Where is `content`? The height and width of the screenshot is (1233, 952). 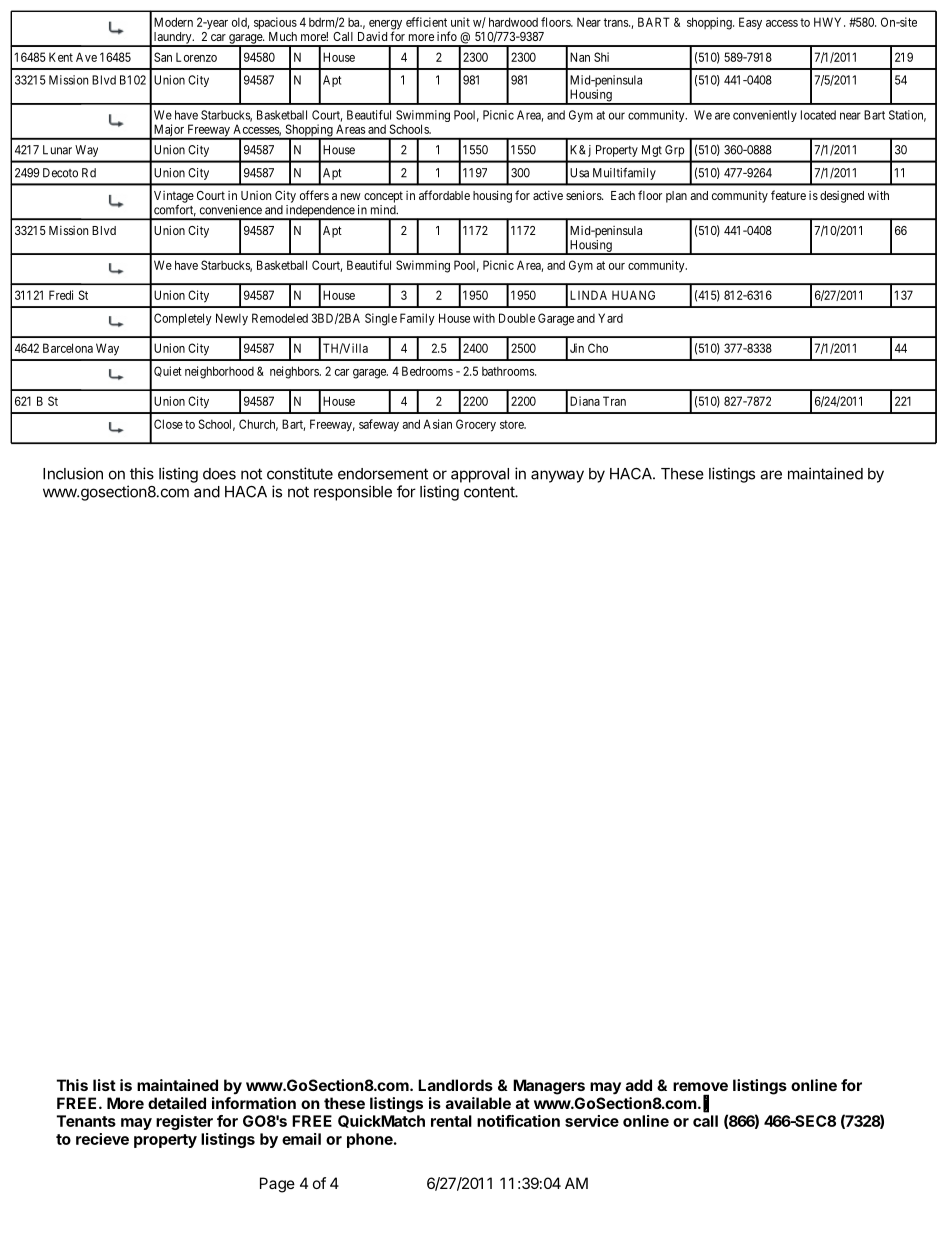 content is located at coordinates (490, 492).
